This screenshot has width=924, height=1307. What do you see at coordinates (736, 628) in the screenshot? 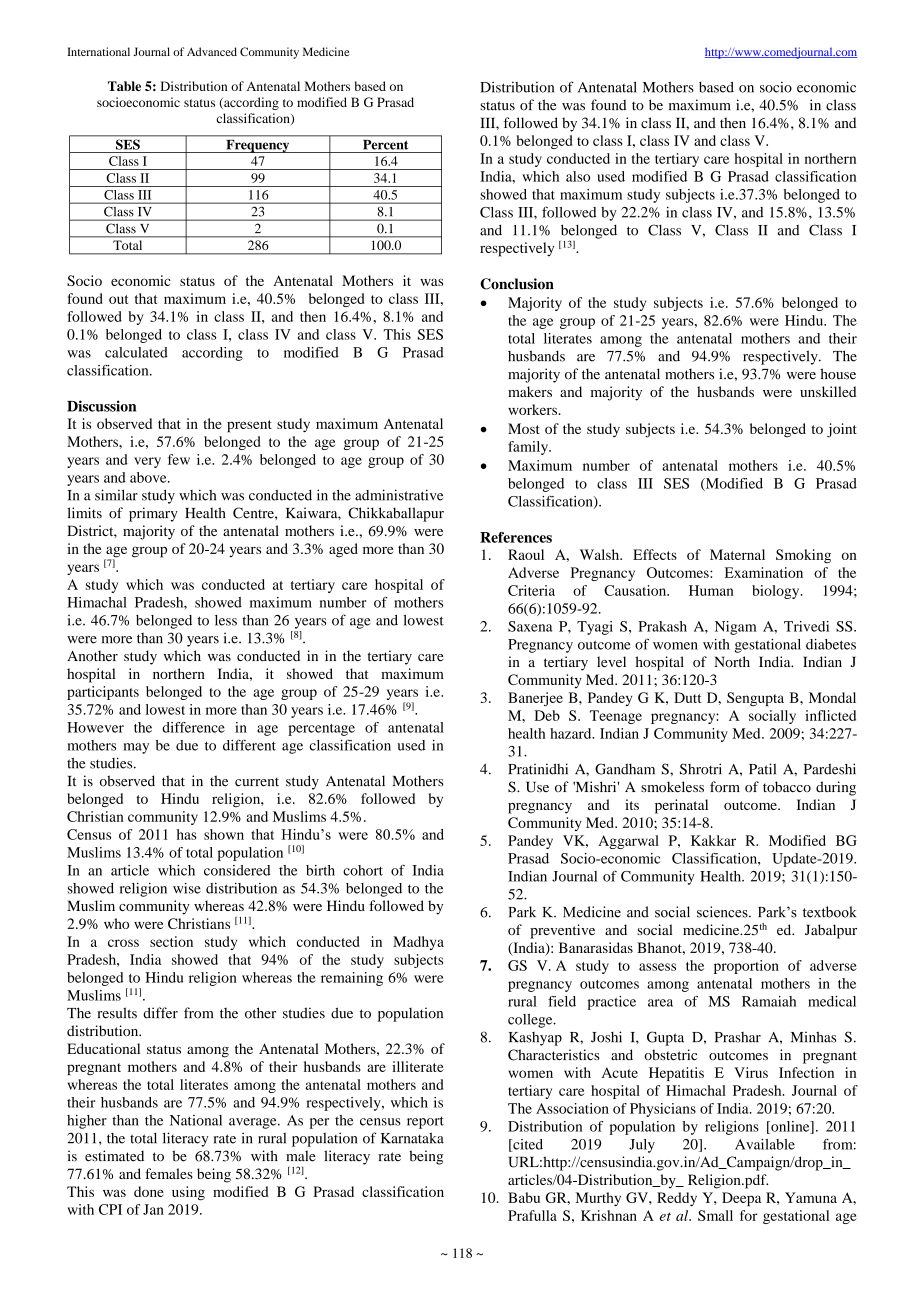
I see `Nigam` at bounding box center [736, 628].
